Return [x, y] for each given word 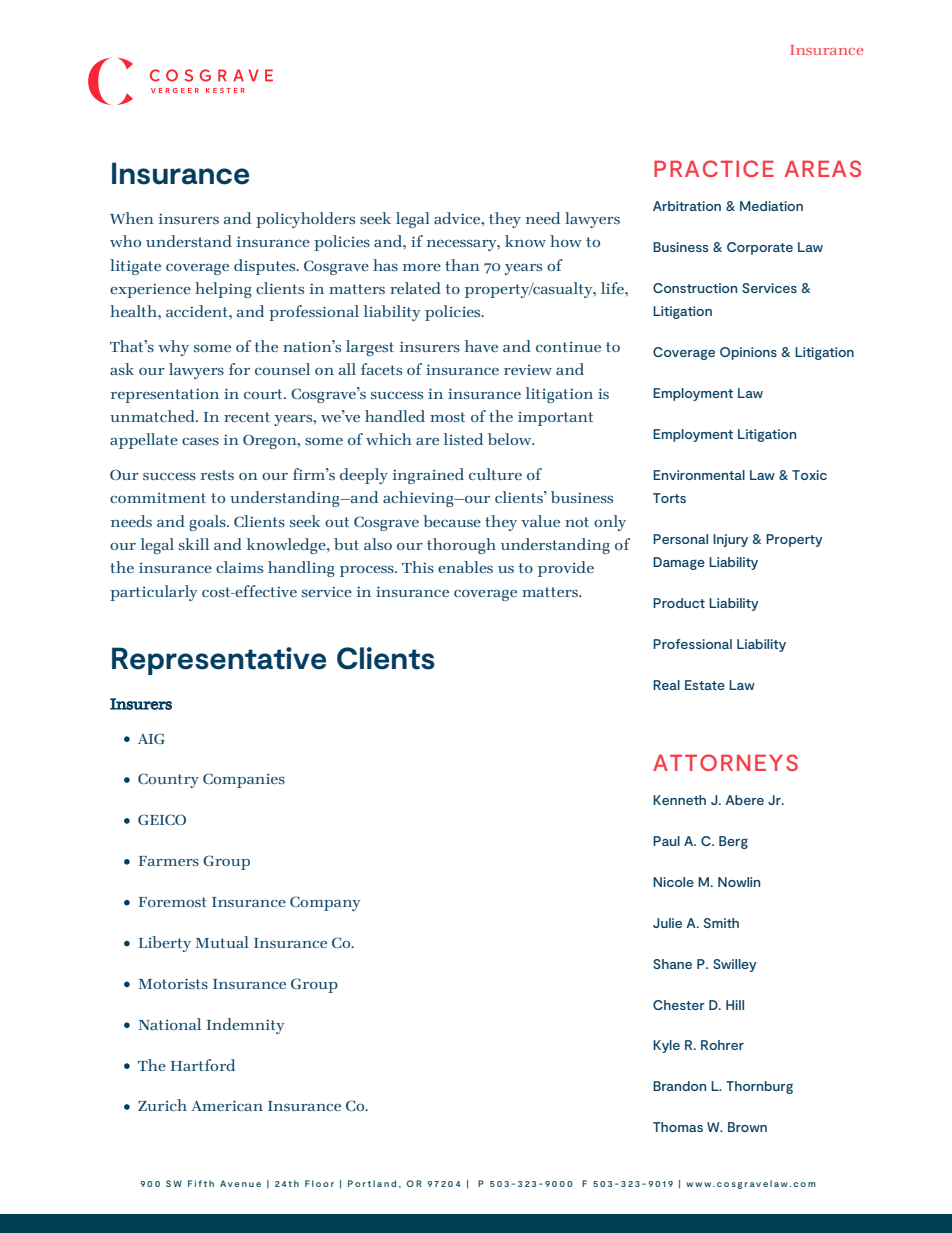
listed [463, 439]
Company [325, 903]
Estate [705, 685]
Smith [721, 923]
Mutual [222, 942]
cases [200, 441]
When [132, 218]
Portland [372, 1183]
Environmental [699, 475]
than [462, 265]
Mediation [771, 206]
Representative [219, 661]
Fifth [201, 1183]
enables [465, 567]
